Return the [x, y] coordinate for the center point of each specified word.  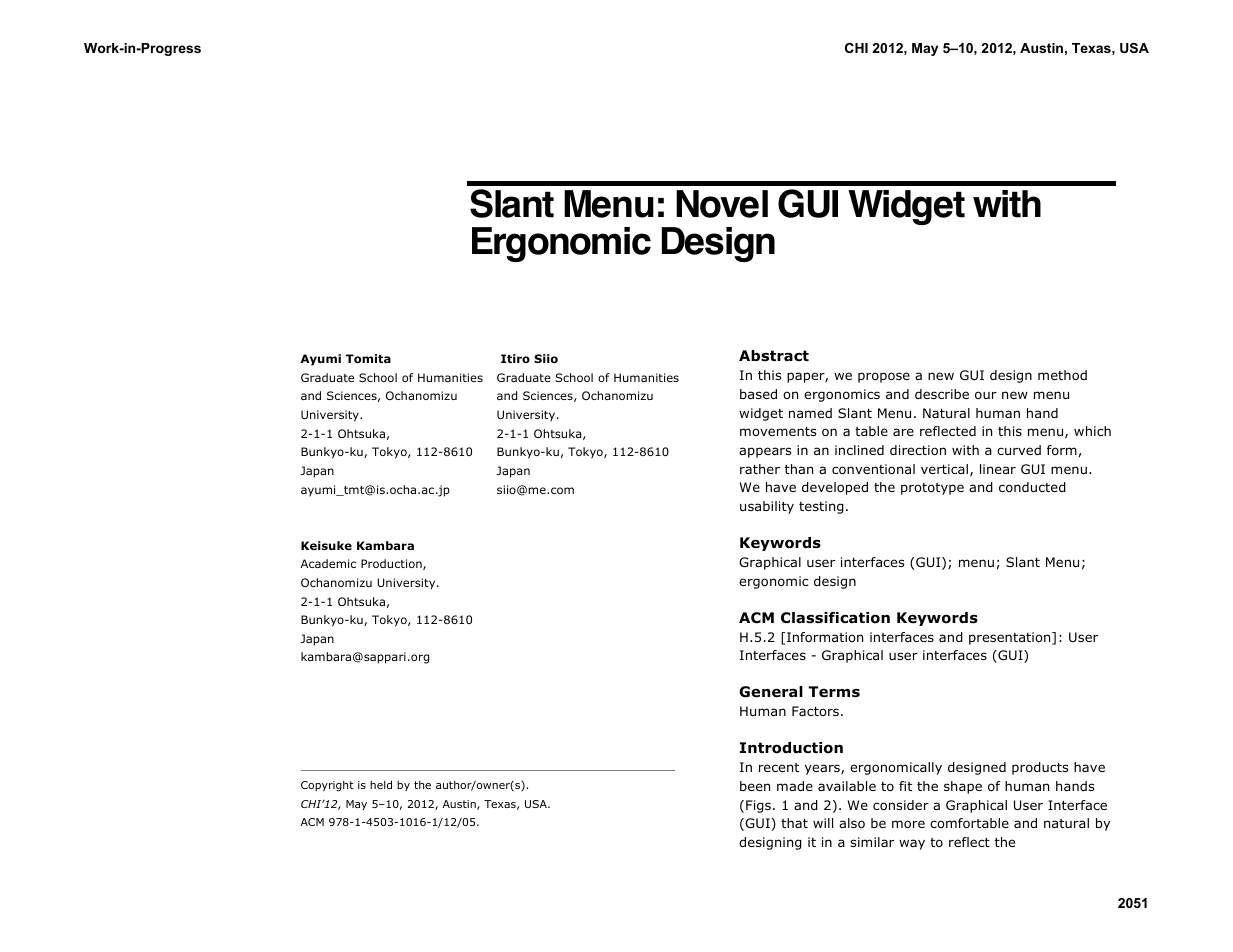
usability [767, 507]
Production [392, 564]
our [986, 395]
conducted [1032, 487]
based [758, 394]
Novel [722, 204]
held [381, 784]
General [771, 692]
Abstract [774, 355]
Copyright [327, 786]
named [810, 413]
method [1062, 375]
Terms [834, 692]
